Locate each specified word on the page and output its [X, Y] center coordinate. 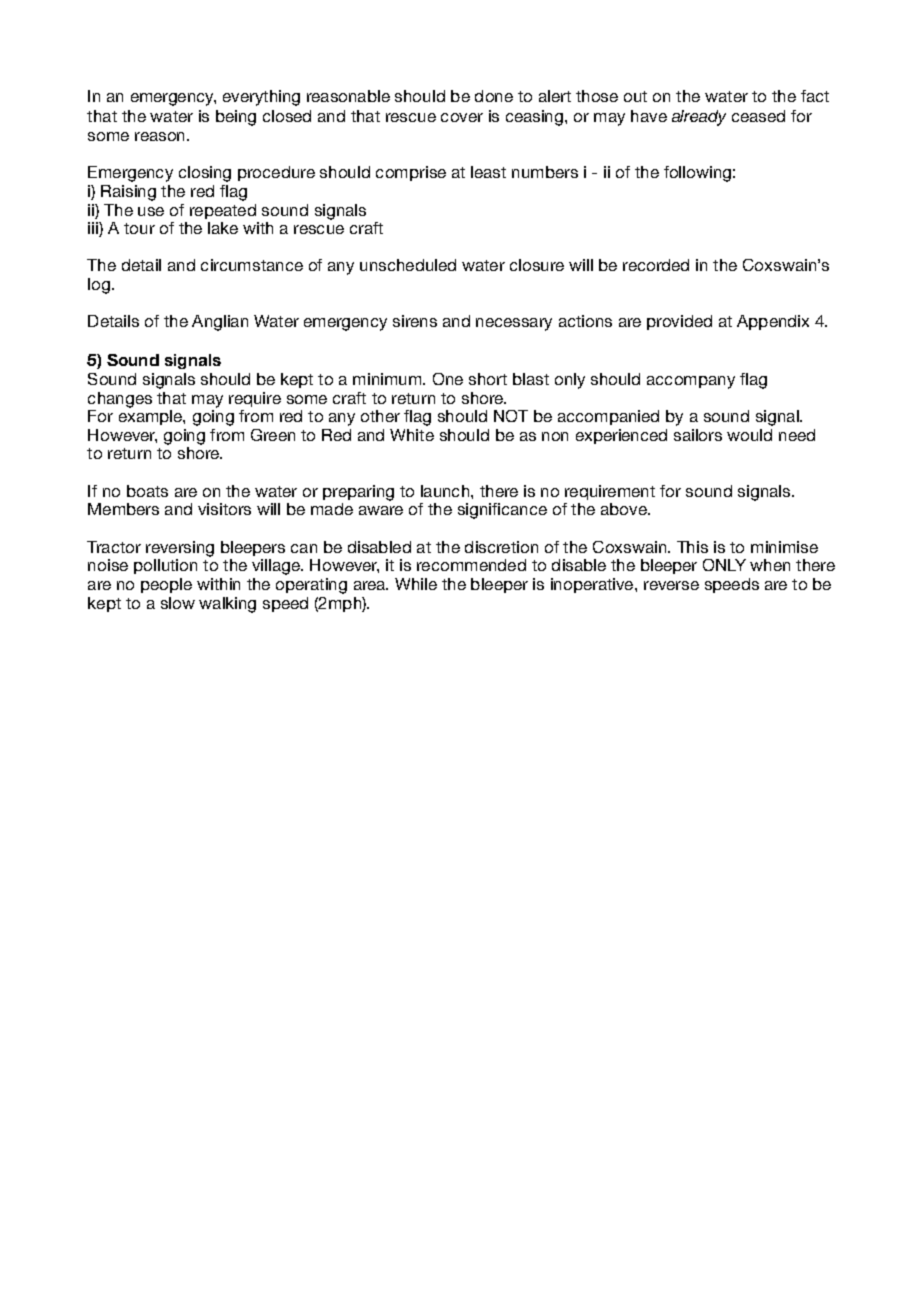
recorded [656, 265]
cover [462, 117]
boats [147, 491]
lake [223, 228]
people [166, 585]
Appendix [773, 322]
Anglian [220, 323]
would [749, 435]
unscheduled [408, 265]
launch [446, 491]
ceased [758, 116]
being [236, 118]
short [488, 379]
